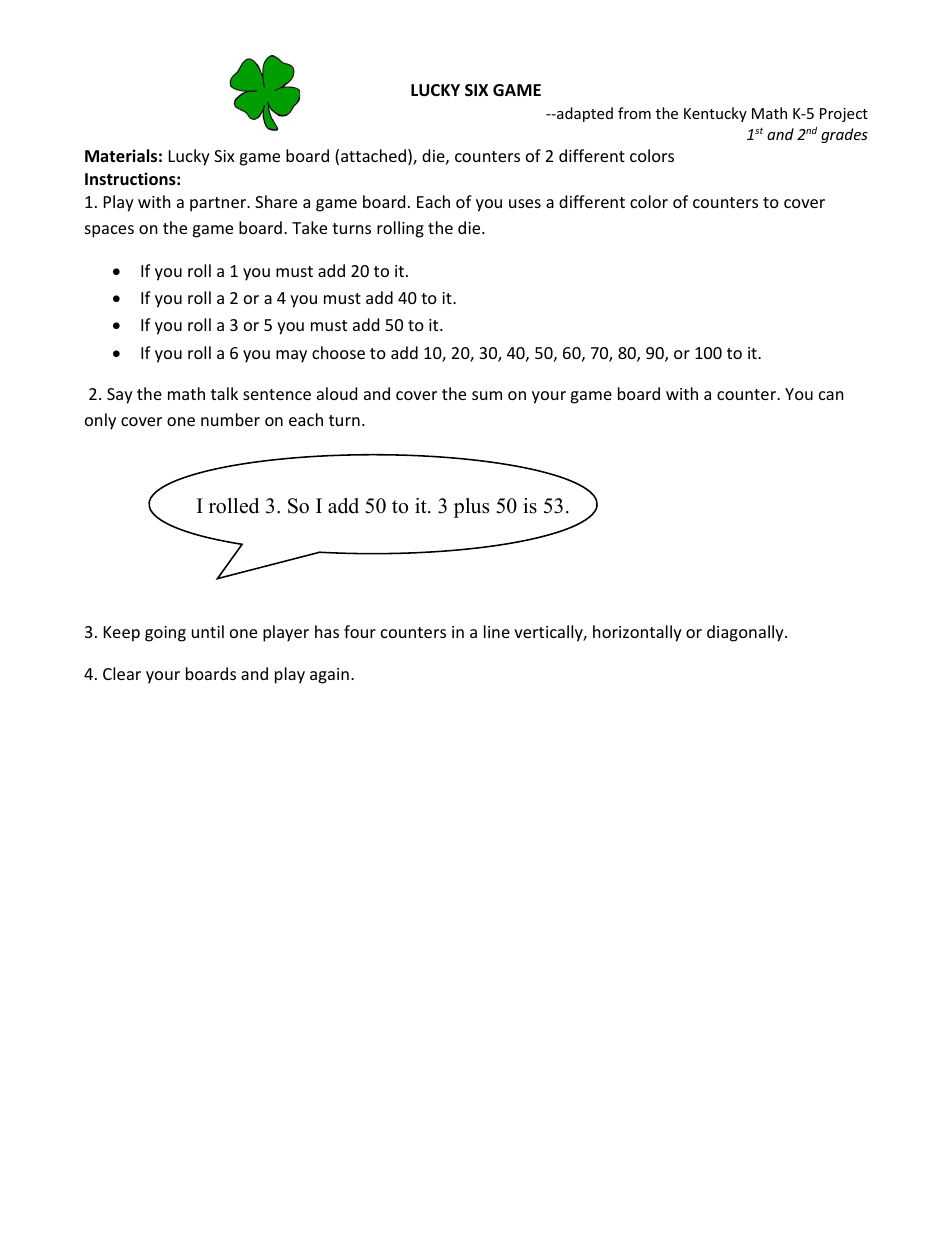 This screenshot has height=1233, width=952. Describe the element at coordinates (487, 395) in the screenshot. I see `sum` at that location.
